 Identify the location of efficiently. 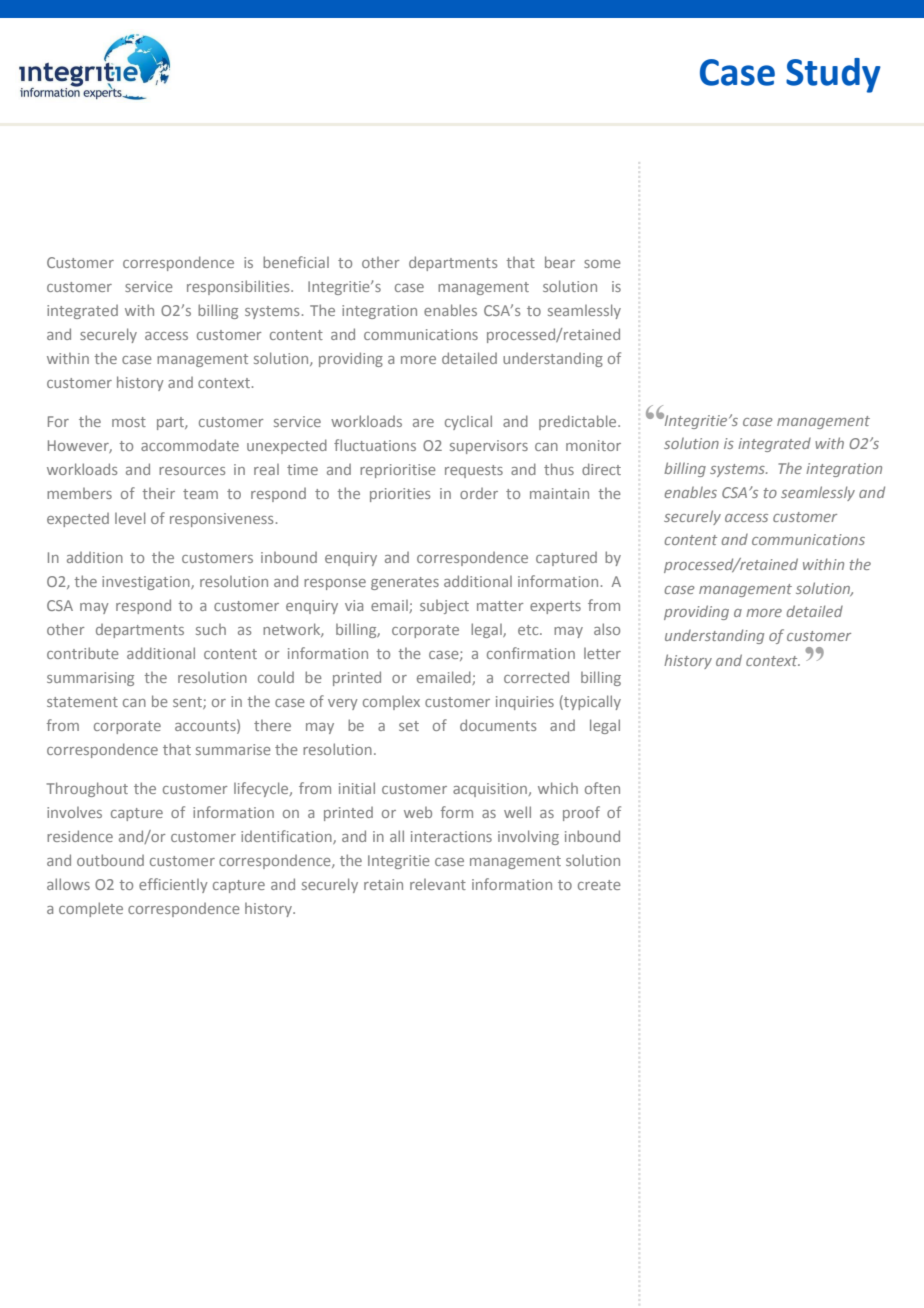
(173, 885).
